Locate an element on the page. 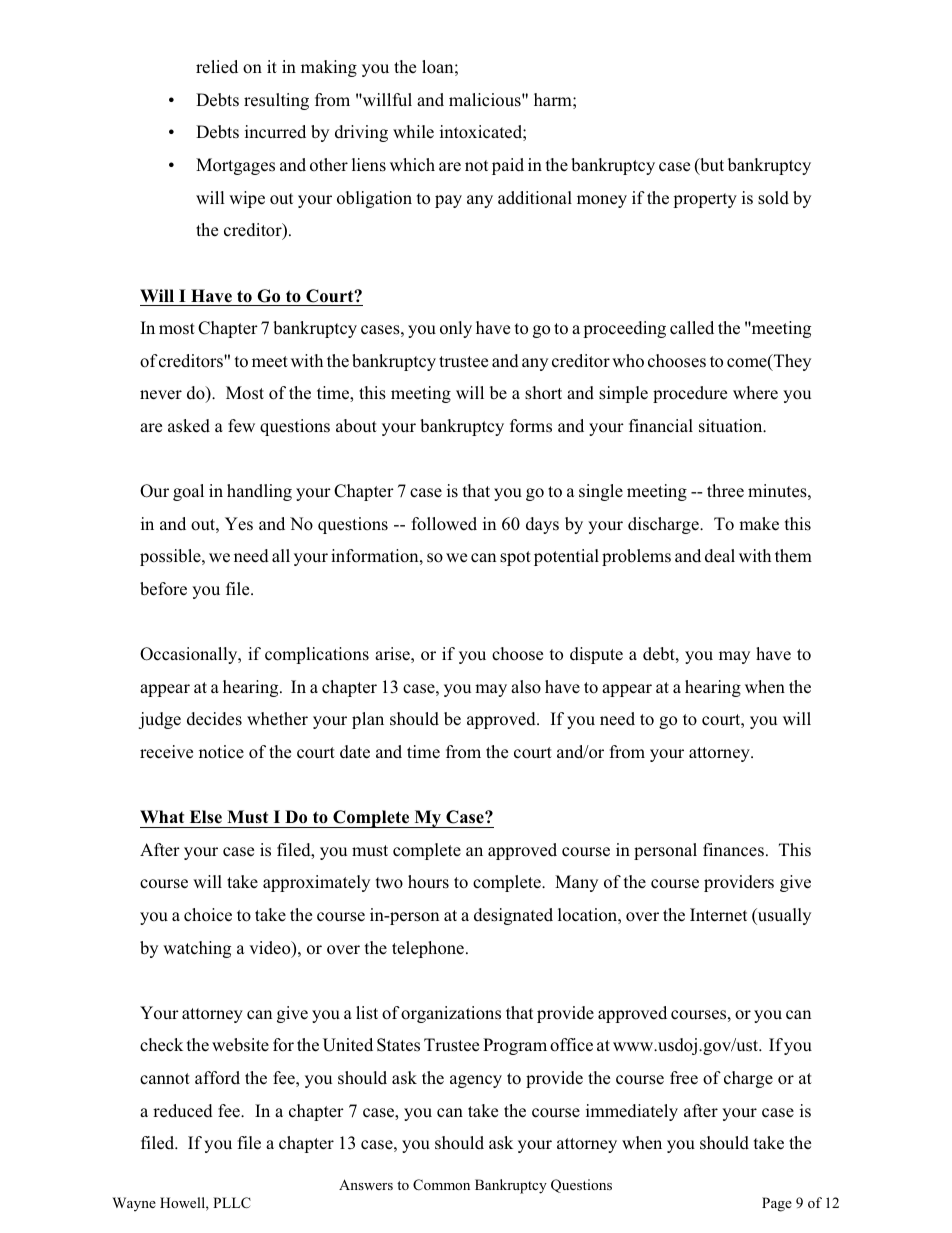  relied is located at coordinates (217, 67).
